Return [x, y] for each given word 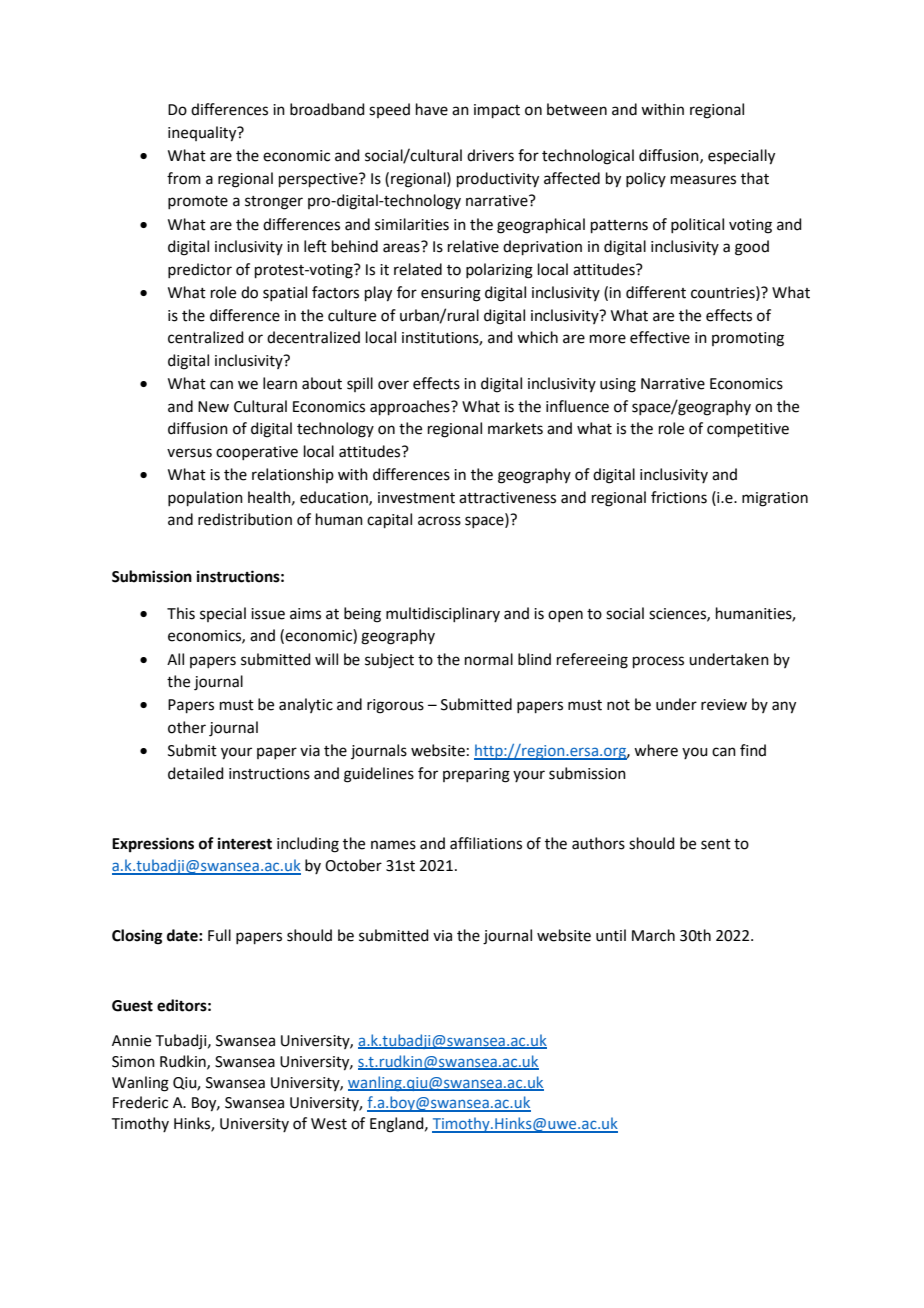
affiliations [486, 843]
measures [703, 180]
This [181, 613]
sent [716, 844]
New [213, 407]
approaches [411, 407]
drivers [490, 155]
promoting [748, 339]
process [658, 662]
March [653, 935]
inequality [203, 134]
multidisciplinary [443, 614]
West [329, 1124]
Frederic [140, 1102]
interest [245, 843]
